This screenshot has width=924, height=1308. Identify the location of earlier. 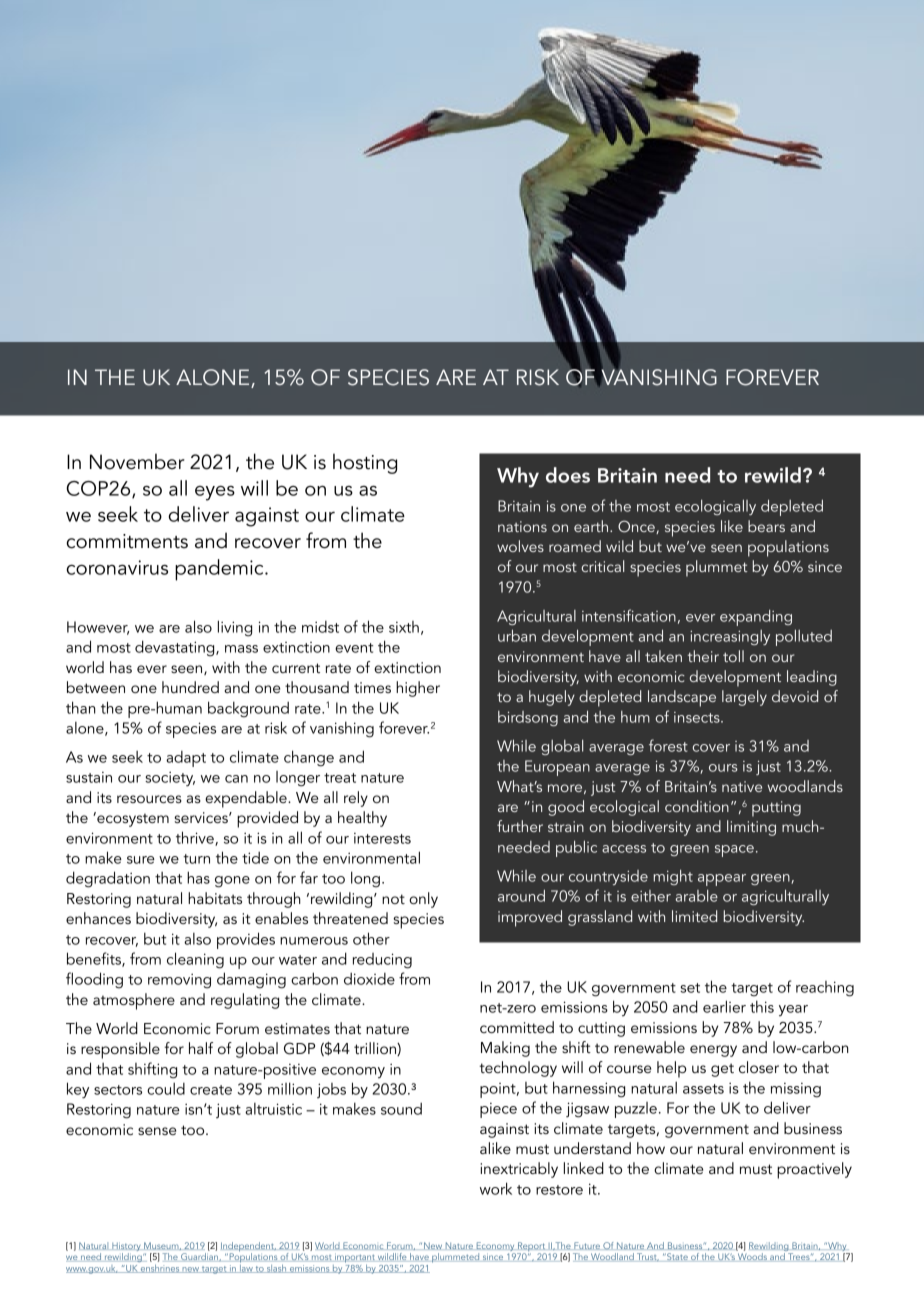
(724, 1006).
